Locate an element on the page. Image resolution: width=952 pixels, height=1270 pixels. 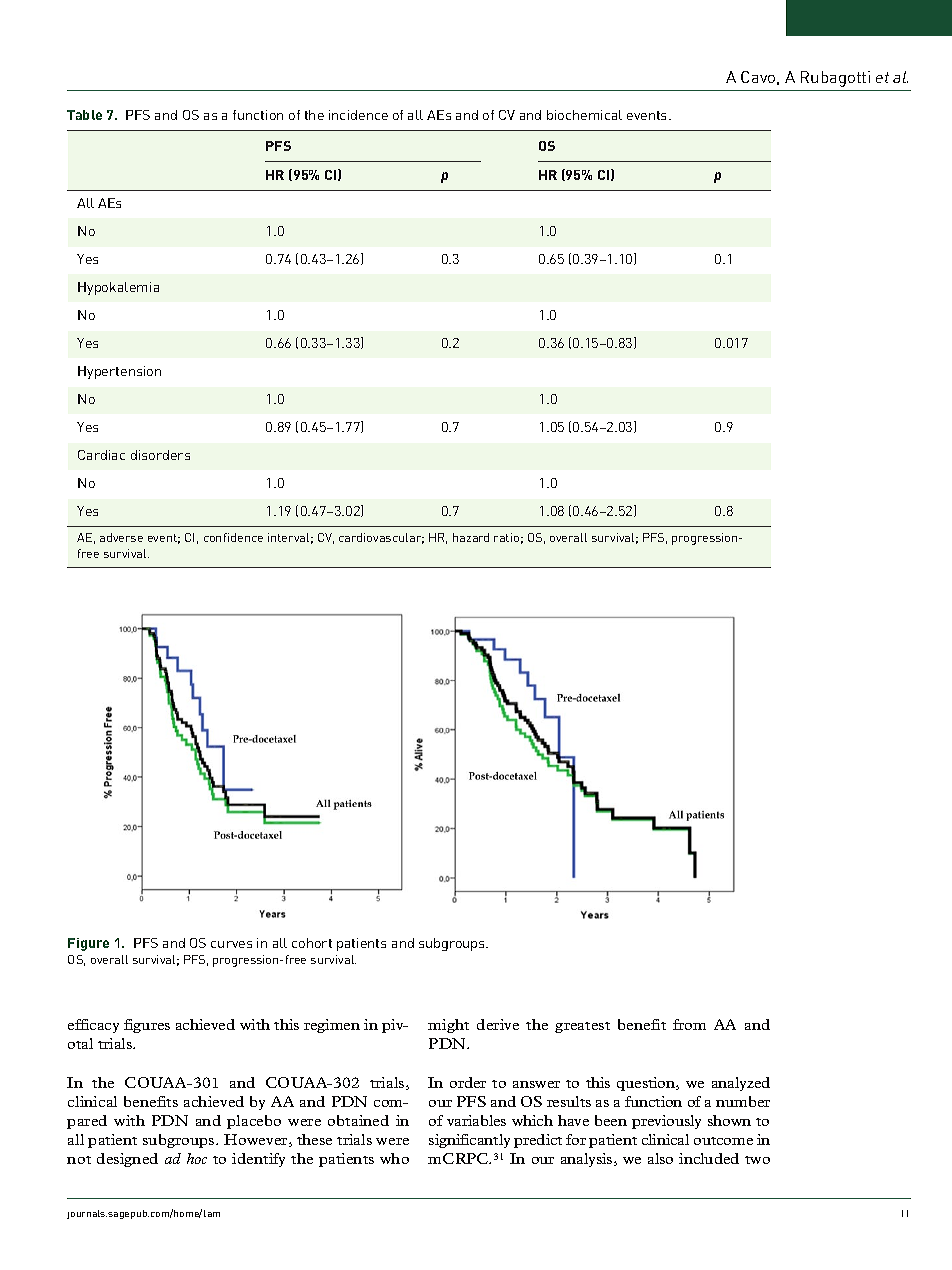
incidence is located at coordinates (358, 115).
